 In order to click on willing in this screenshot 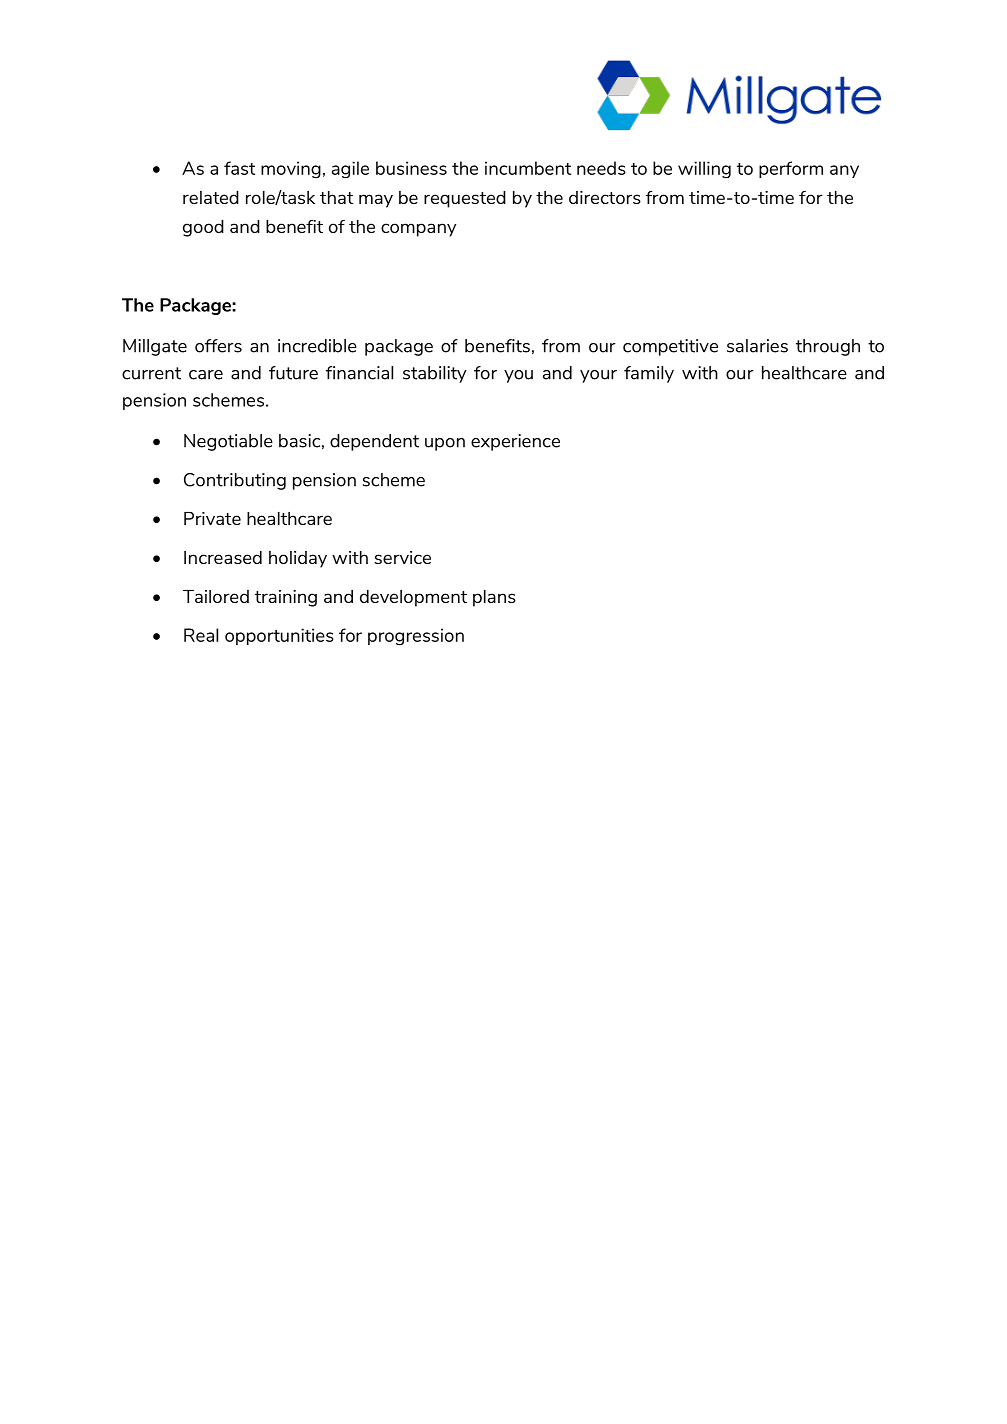, I will do `click(704, 170)`.
